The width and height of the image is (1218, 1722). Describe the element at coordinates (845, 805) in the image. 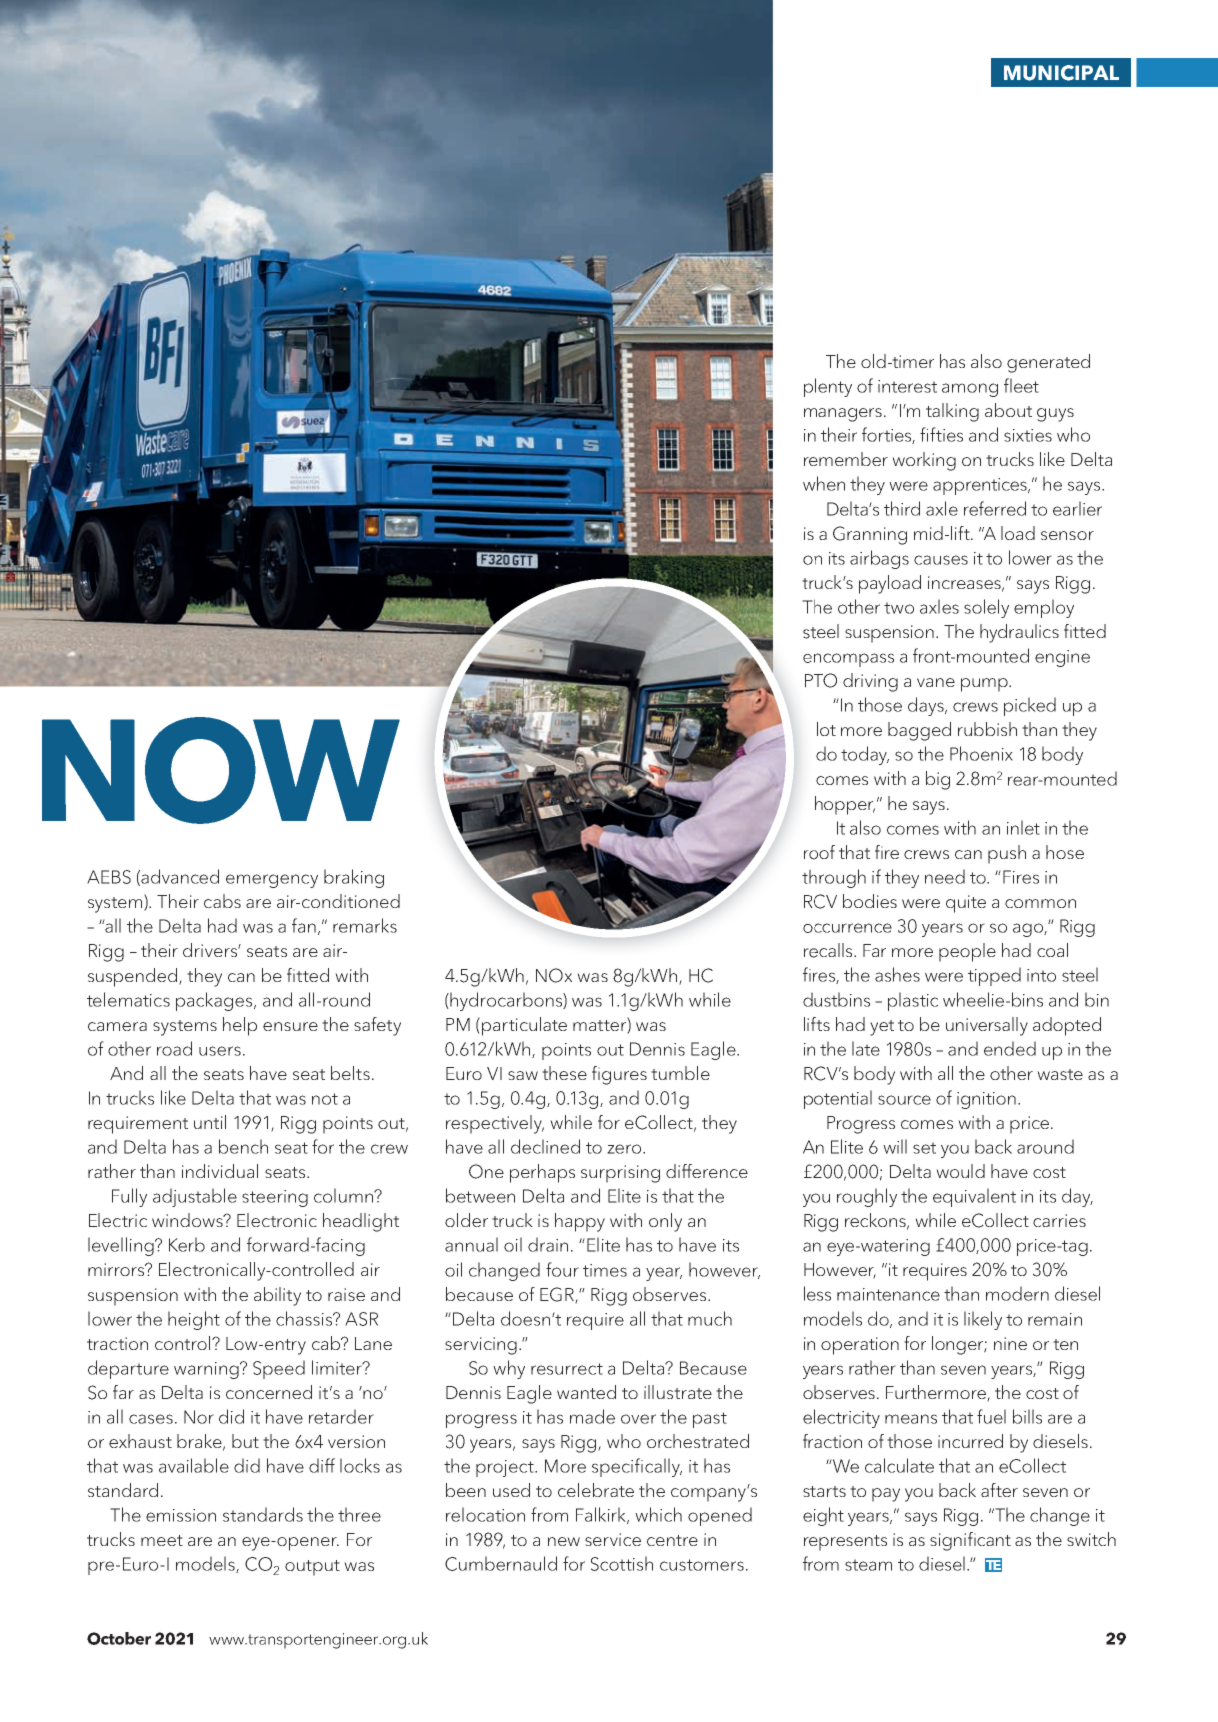

I see `hopper` at that location.
